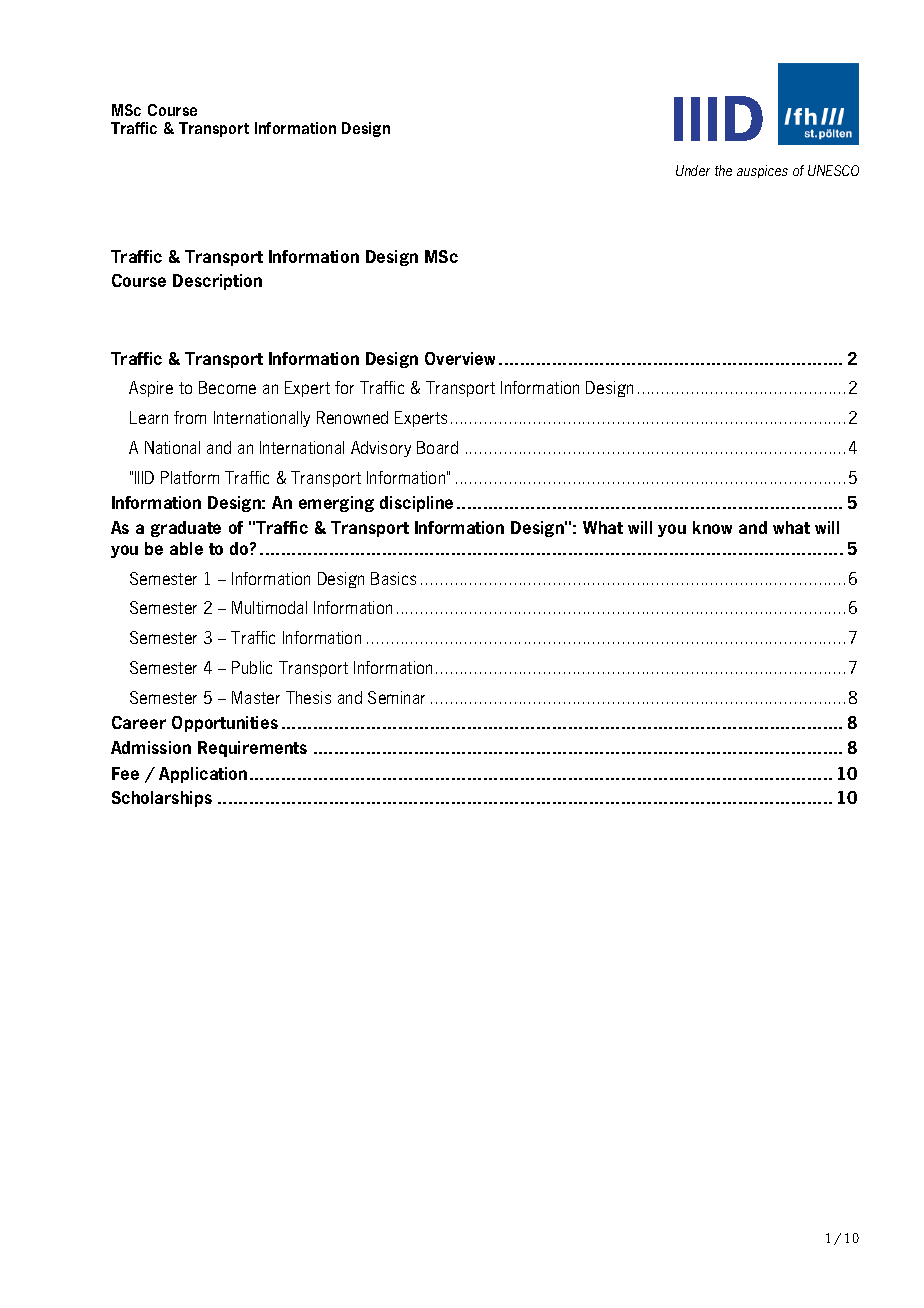  Describe the element at coordinates (396, 697) in the document. I see `Seminar` at that location.
